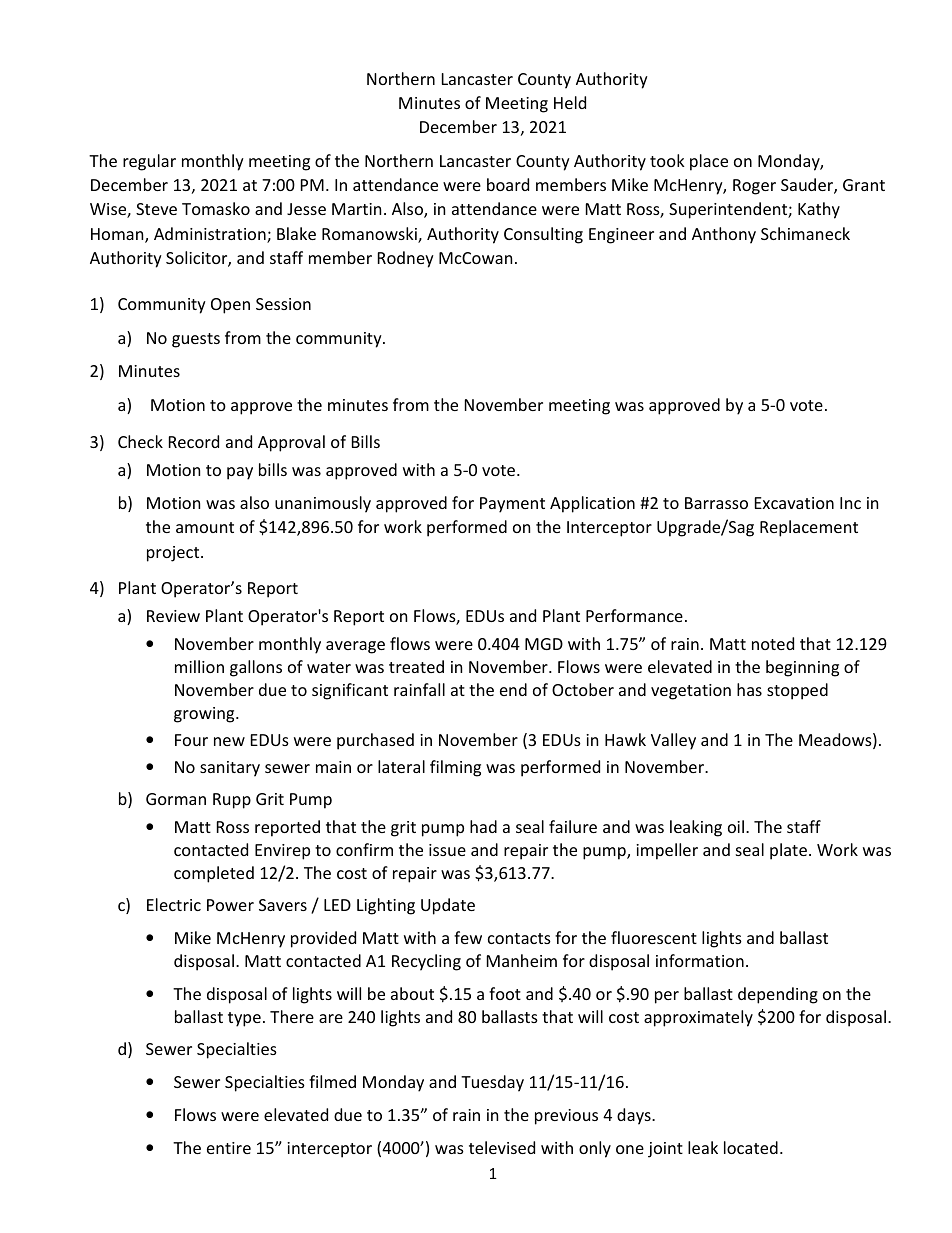 Image resolution: width=952 pixels, height=1233 pixels. Describe the element at coordinates (196, 340) in the page. I see `guests` at that location.
